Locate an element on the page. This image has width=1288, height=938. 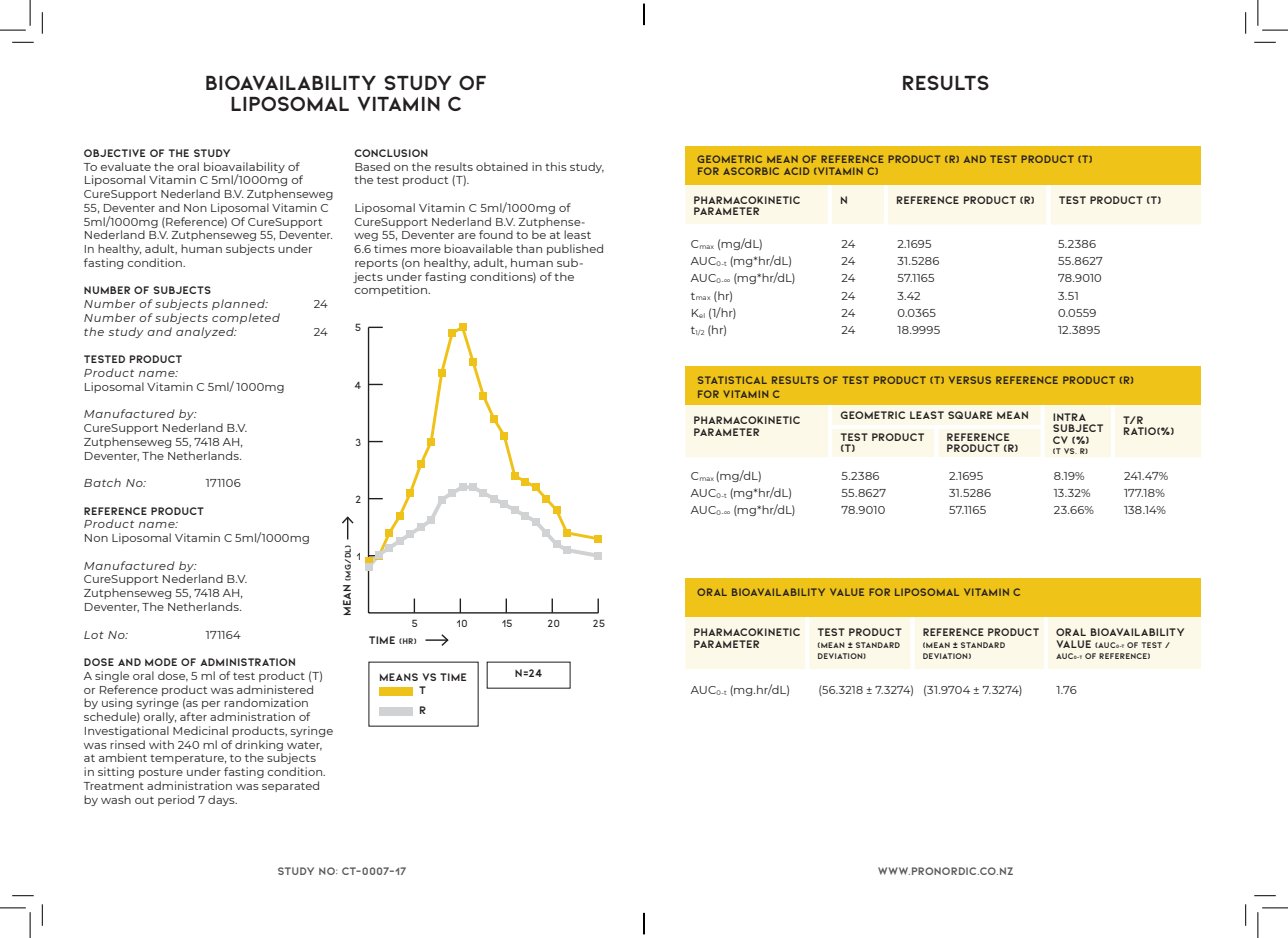
Batch is located at coordinates (102, 482).
